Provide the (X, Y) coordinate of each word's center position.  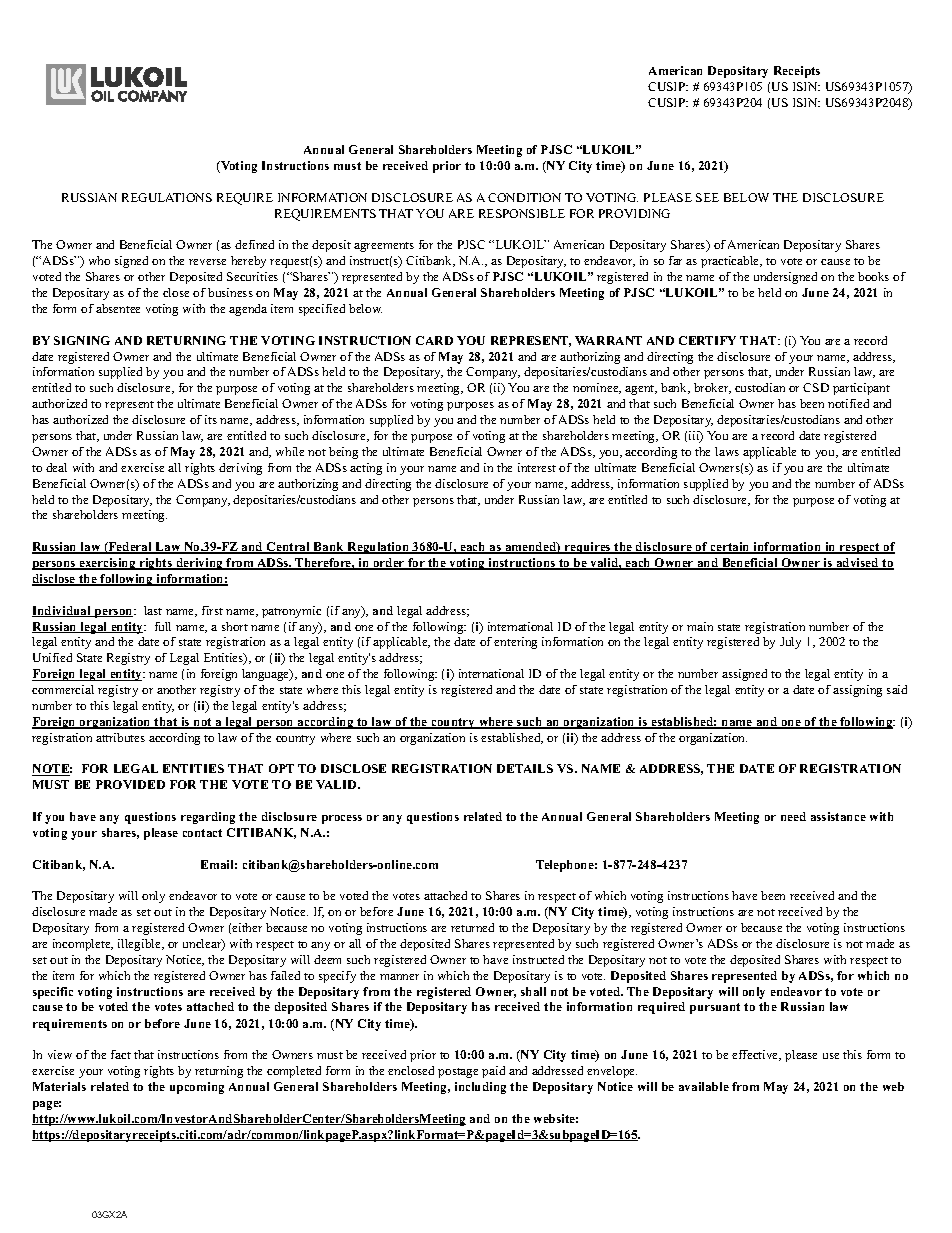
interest (537, 467)
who (99, 260)
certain (730, 548)
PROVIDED (130, 784)
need (793, 816)
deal (56, 467)
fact (121, 1054)
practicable (731, 262)
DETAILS (525, 768)
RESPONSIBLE (522, 213)
